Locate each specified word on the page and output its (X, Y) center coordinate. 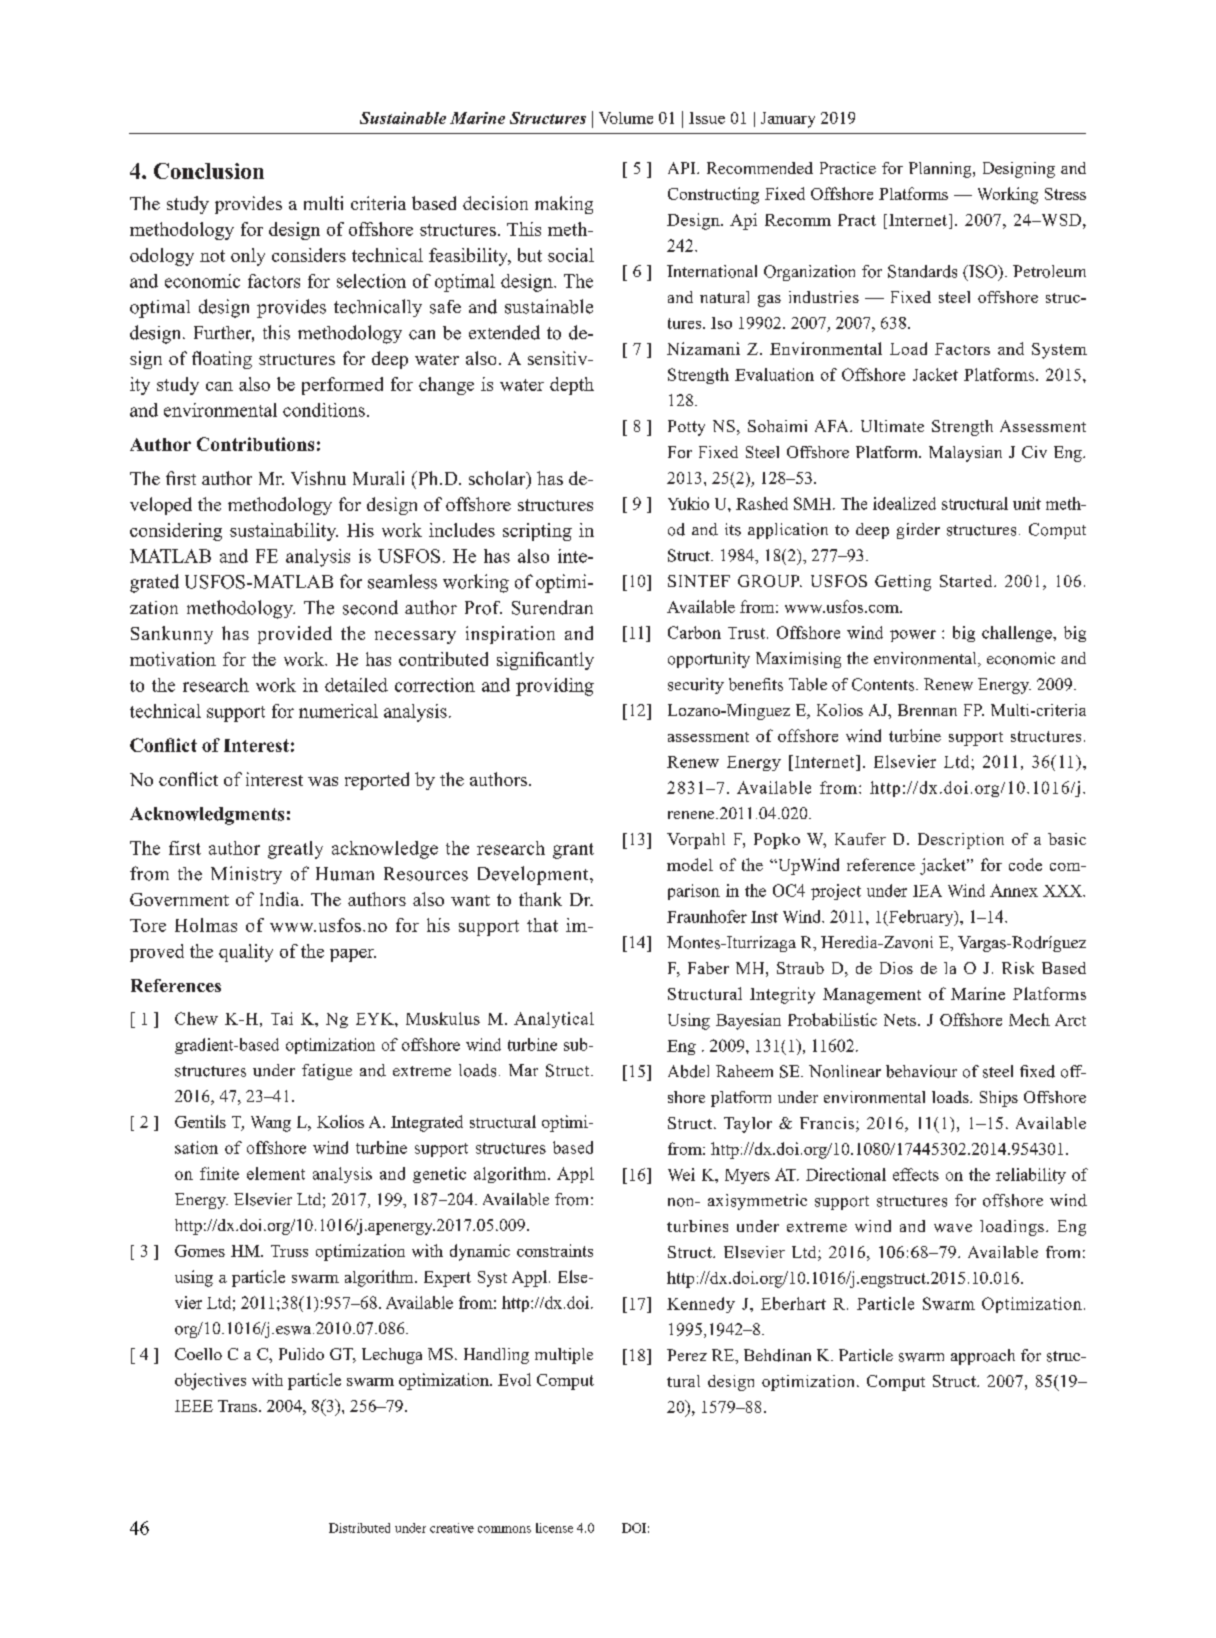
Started (967, 581)
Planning (941, 170)
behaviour (921, 1071)
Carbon (694, 632)
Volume (626, 118)
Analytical (554, 1020)
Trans (237, 1406)
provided (295, 635)
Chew (196, 1018)
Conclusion (209, 171)
